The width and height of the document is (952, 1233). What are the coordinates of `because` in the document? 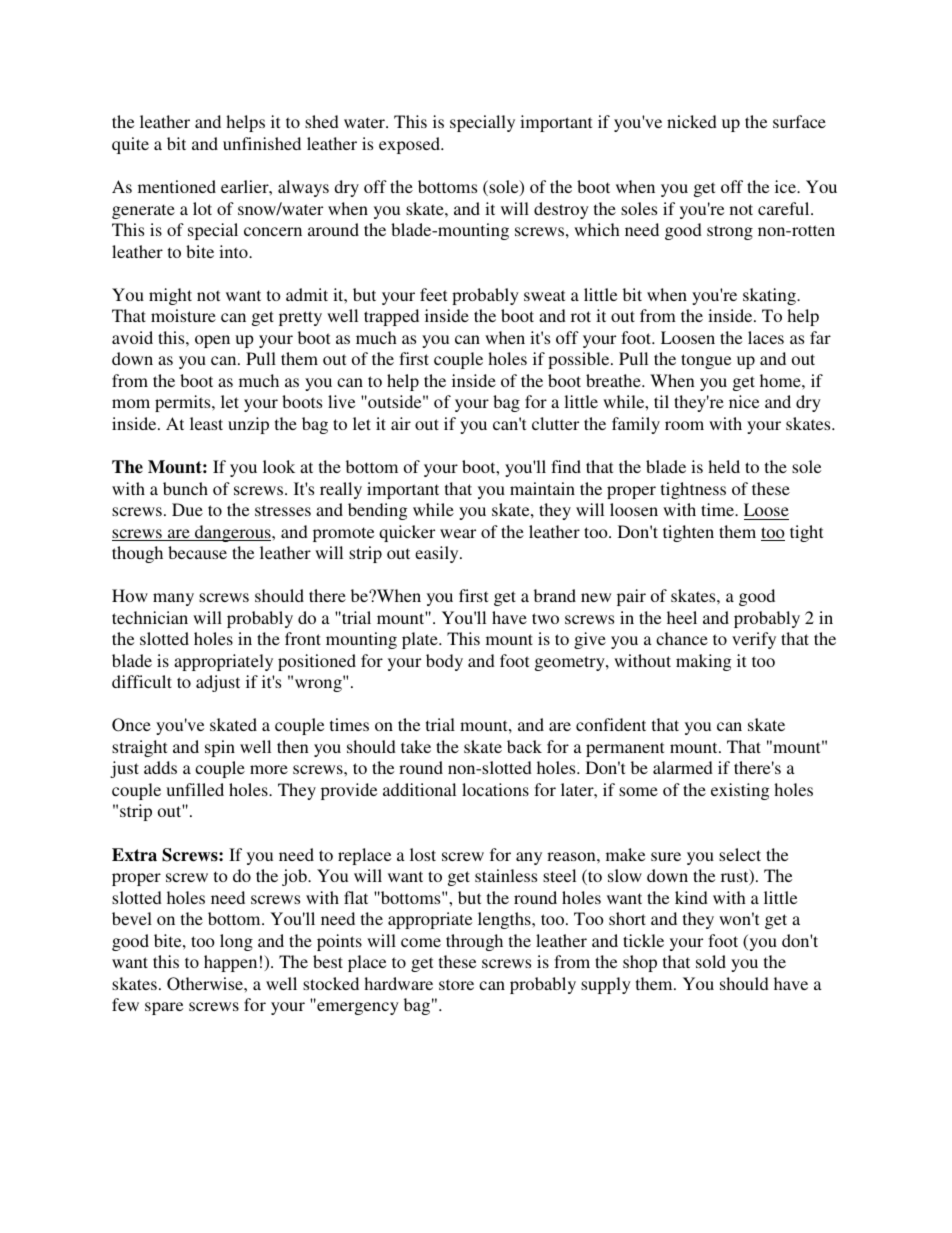 It's located at (197, 552).
